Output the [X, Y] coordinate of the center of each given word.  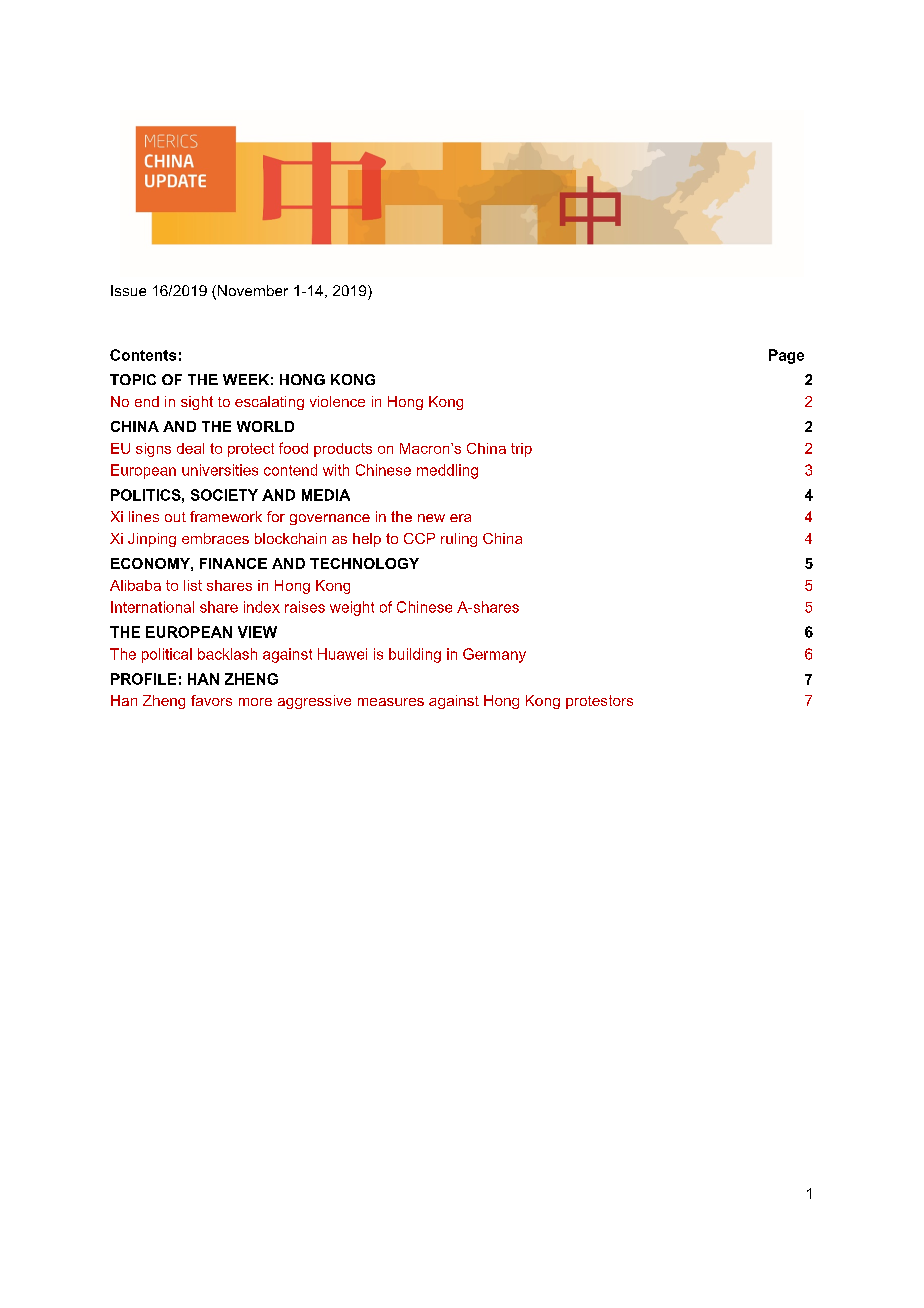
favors [211, 700]
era [460, 518]
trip [521, 450]
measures [391, 702]
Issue [128, 290]
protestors [599, 702]
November [251, 292]
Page [786, 356]
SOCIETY [224, 495]
